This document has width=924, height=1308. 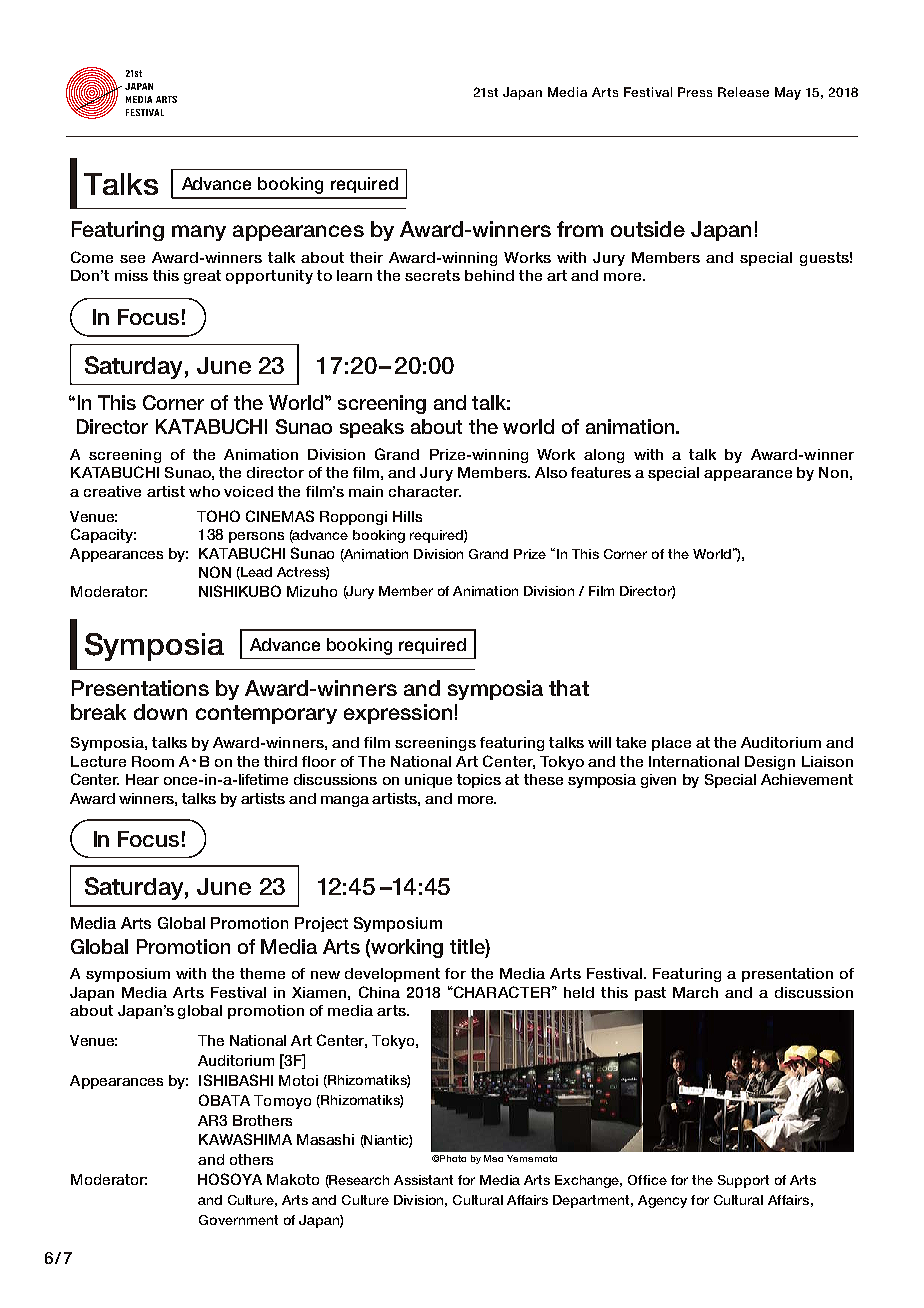 I want to click on Design, so click(x=770, y=763).
